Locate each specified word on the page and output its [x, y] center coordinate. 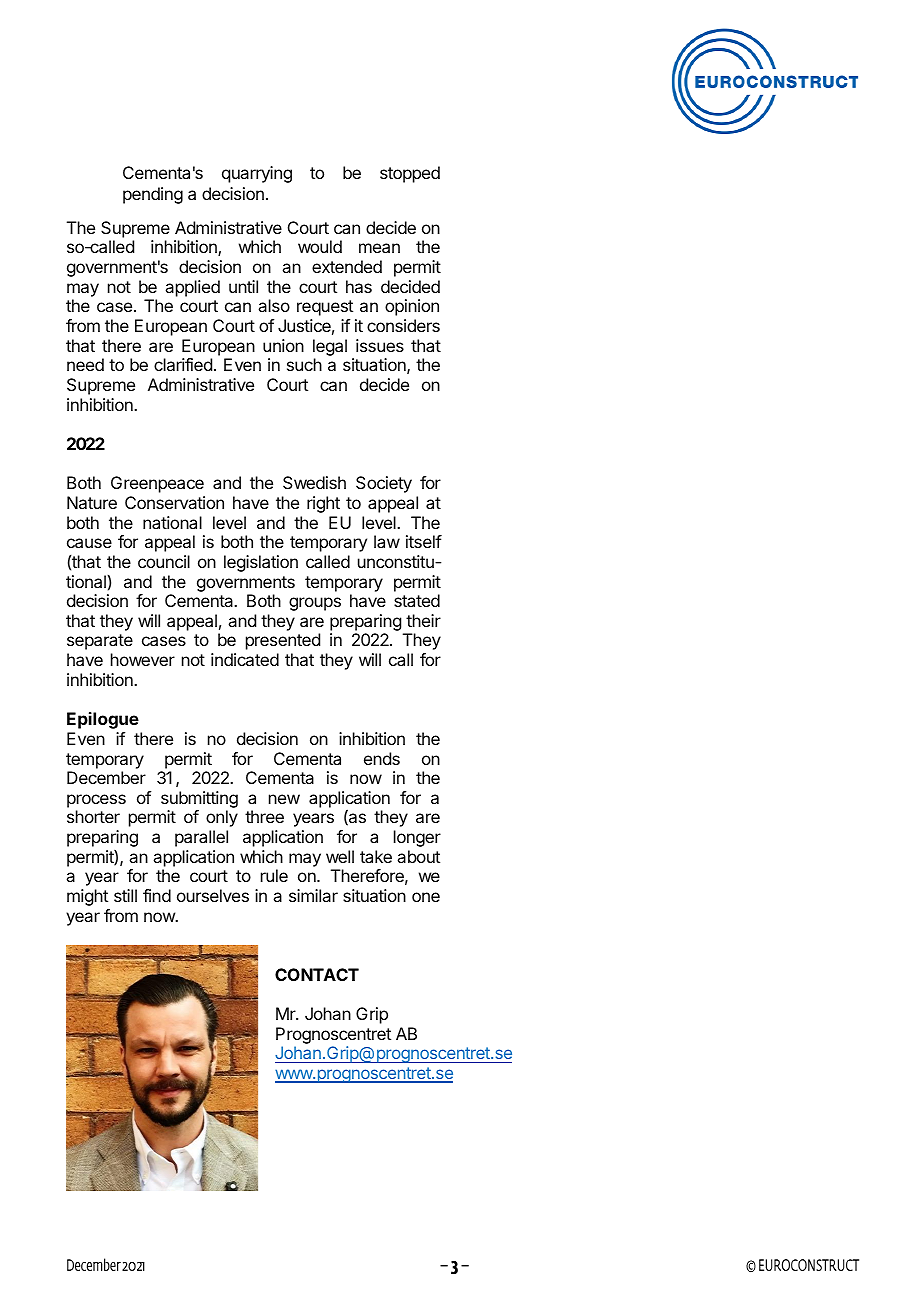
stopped [410, 174]
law [387, 541]
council [164, 561]
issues [380, 345]
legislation [261, 563]
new [284, 799]
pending [153, 195]
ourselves [213, 895]
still [125, 895]
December [106, 777]
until [243, 286]
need [85, 364]
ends [382, 758]
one [426, 897]
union [283, 345]
